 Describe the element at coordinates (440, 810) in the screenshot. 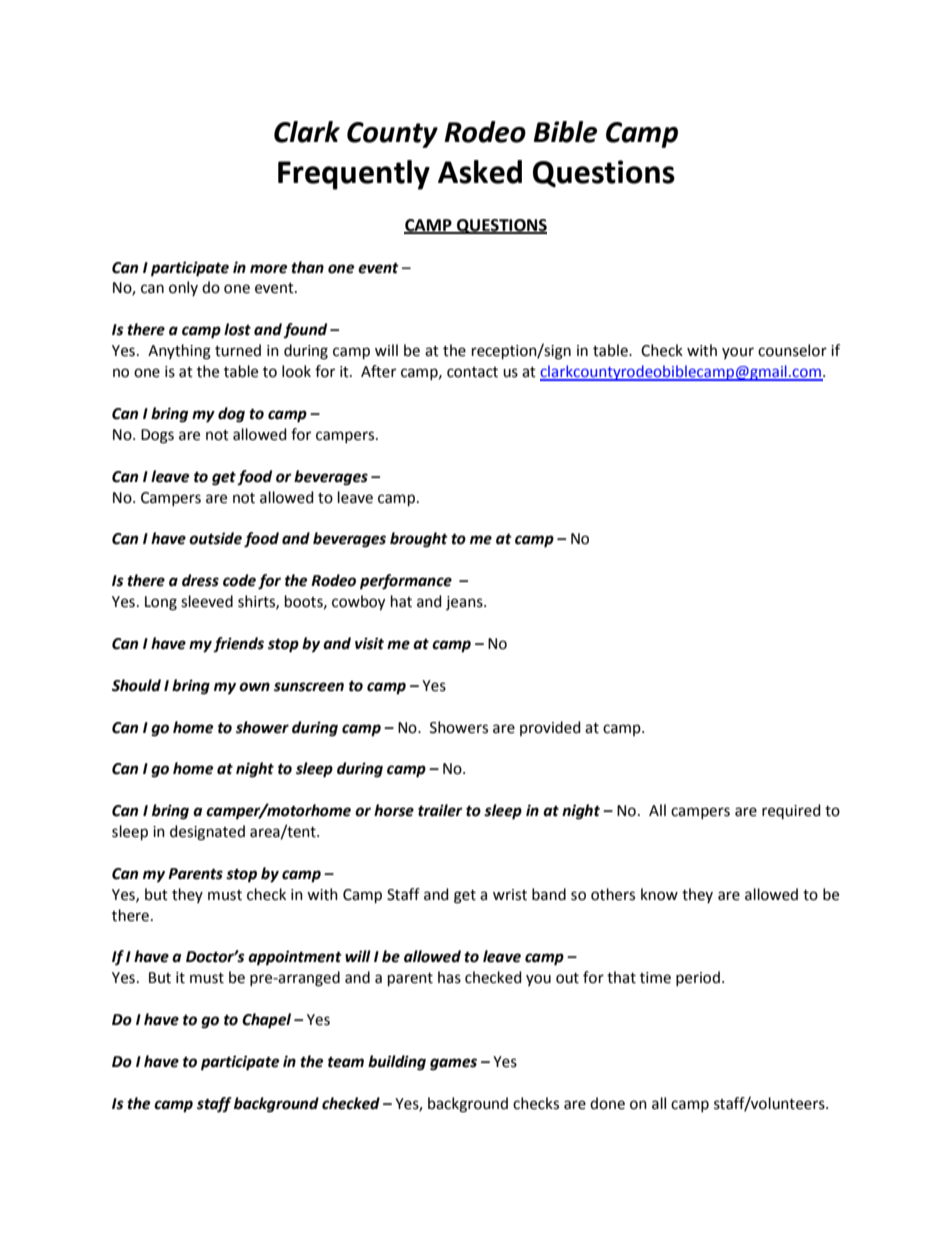

I see `trailer` at that location.
